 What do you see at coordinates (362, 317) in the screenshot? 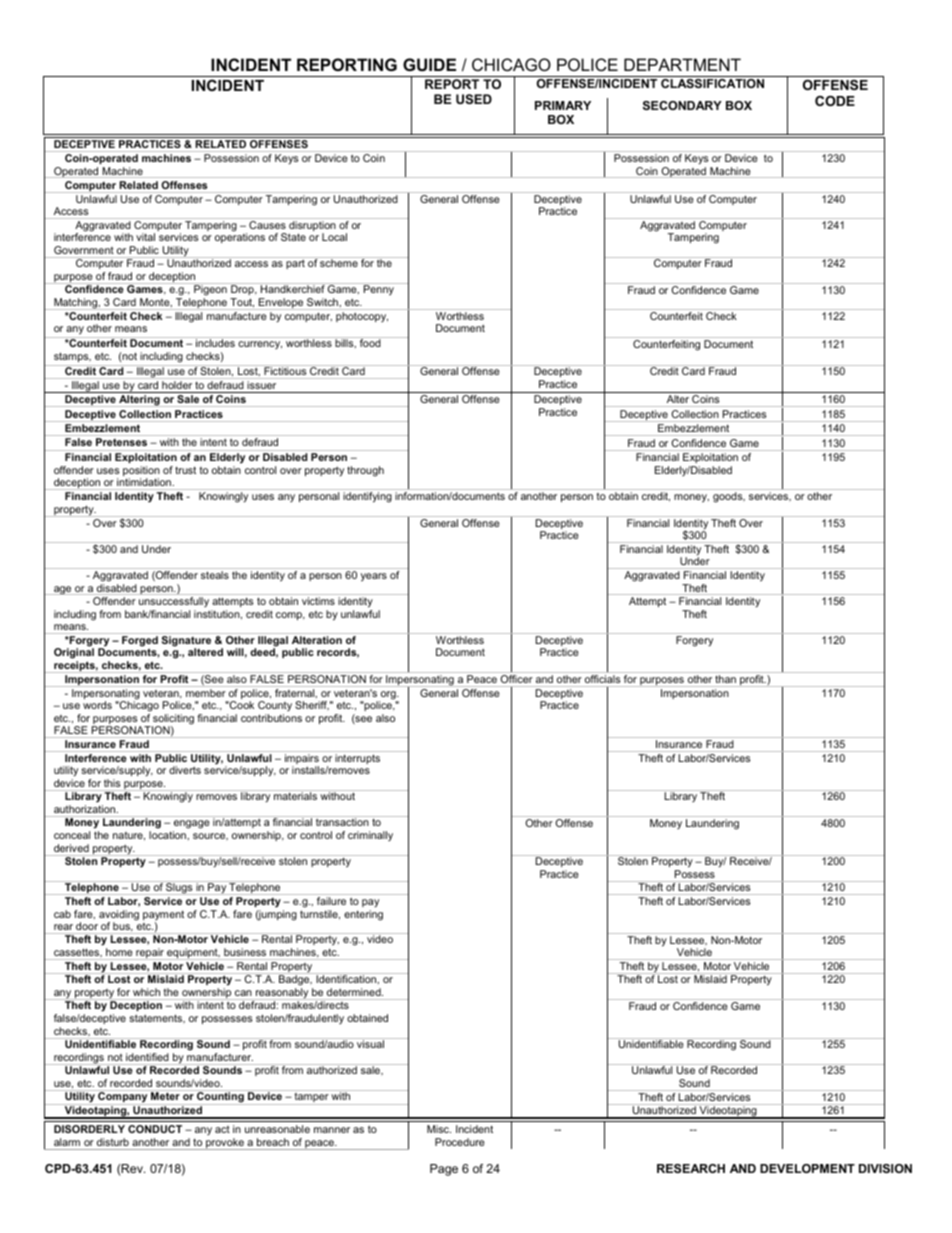
I see `photocopy` at bounding box center [362, 317].
